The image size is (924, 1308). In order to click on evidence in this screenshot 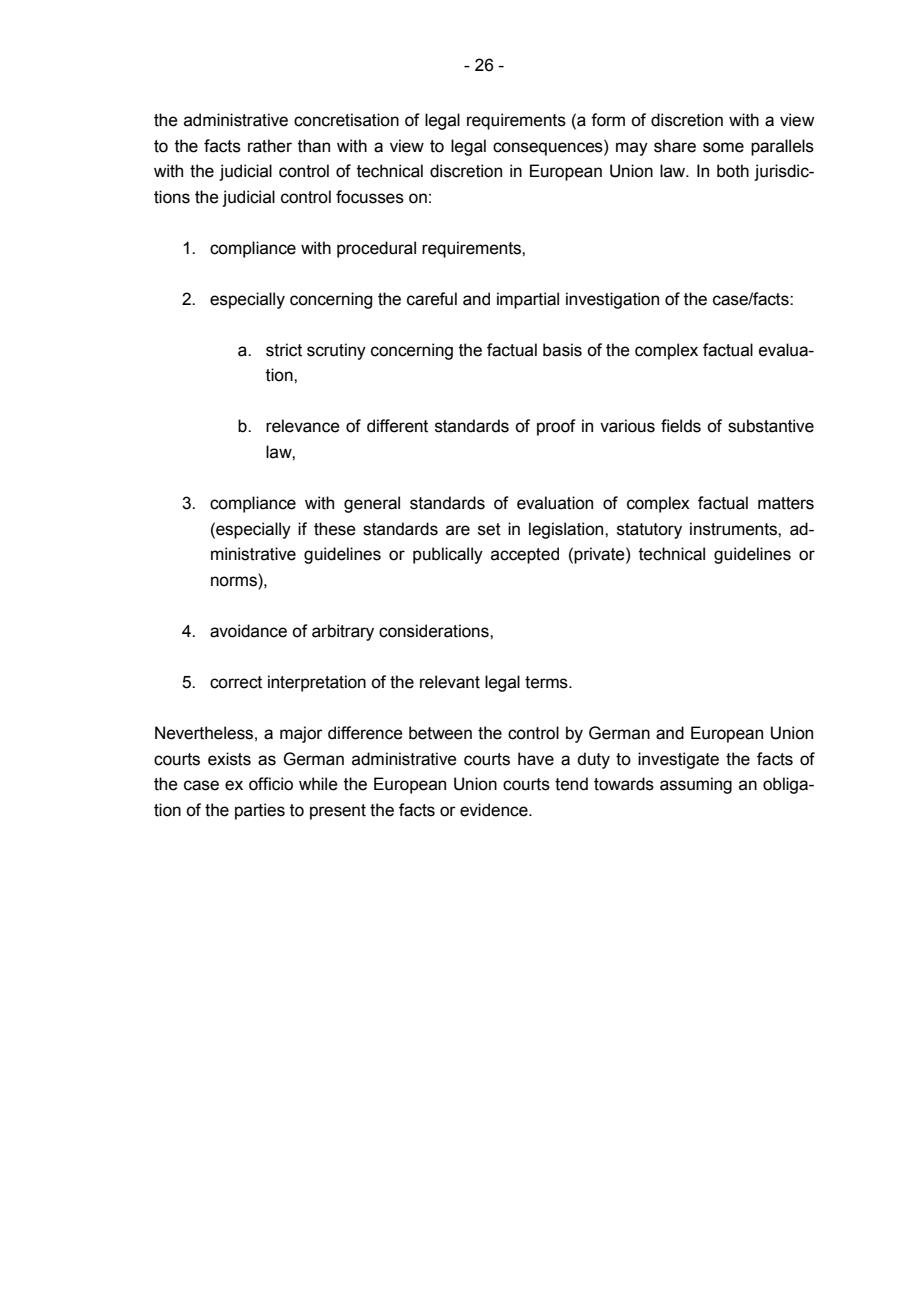, I will do `click(495, 810)`.
